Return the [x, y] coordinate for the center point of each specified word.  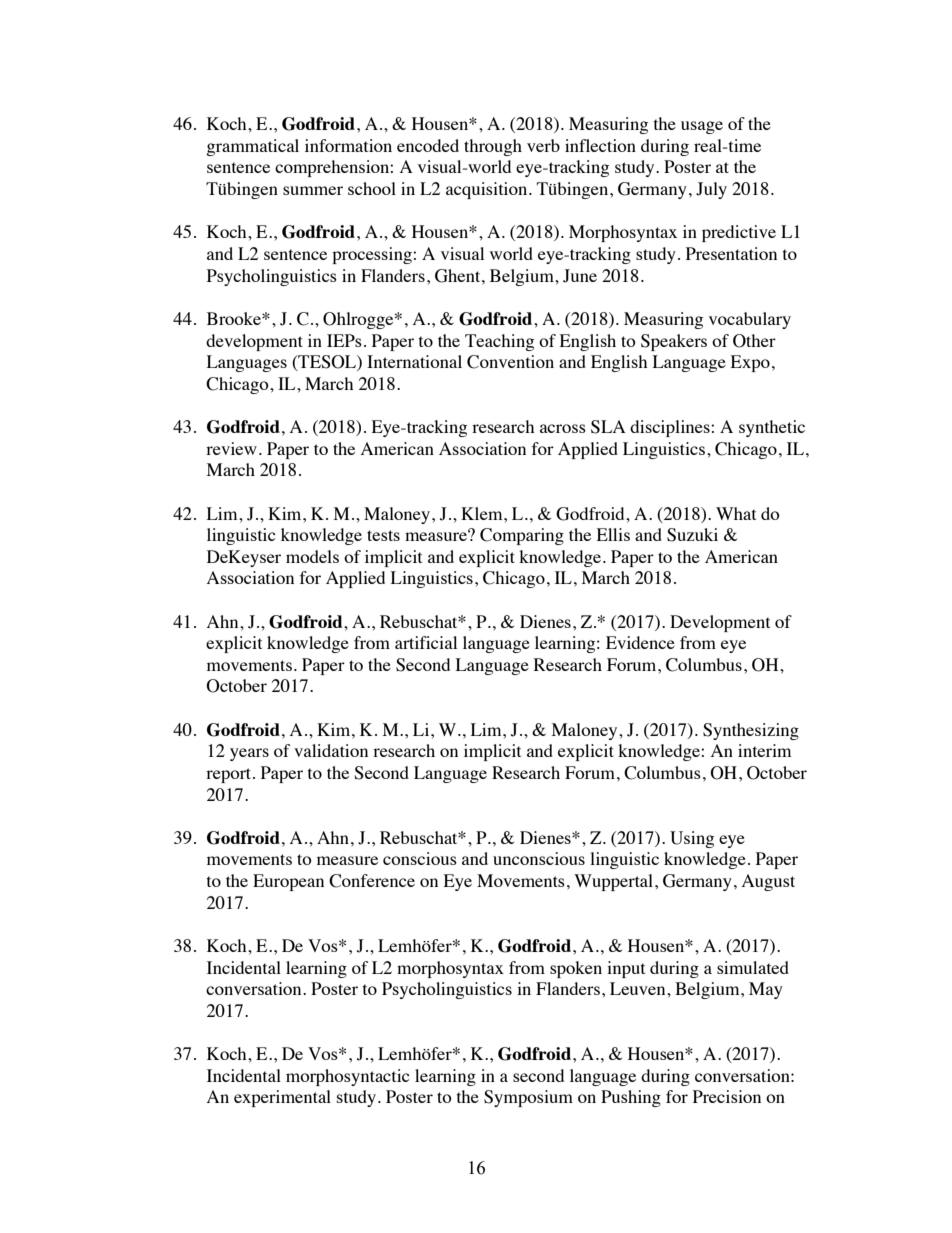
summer [313, 190]
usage [702, 127]
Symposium [528, 1098]
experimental [282, 1098]
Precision [727, 1096]
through [493, 147]
